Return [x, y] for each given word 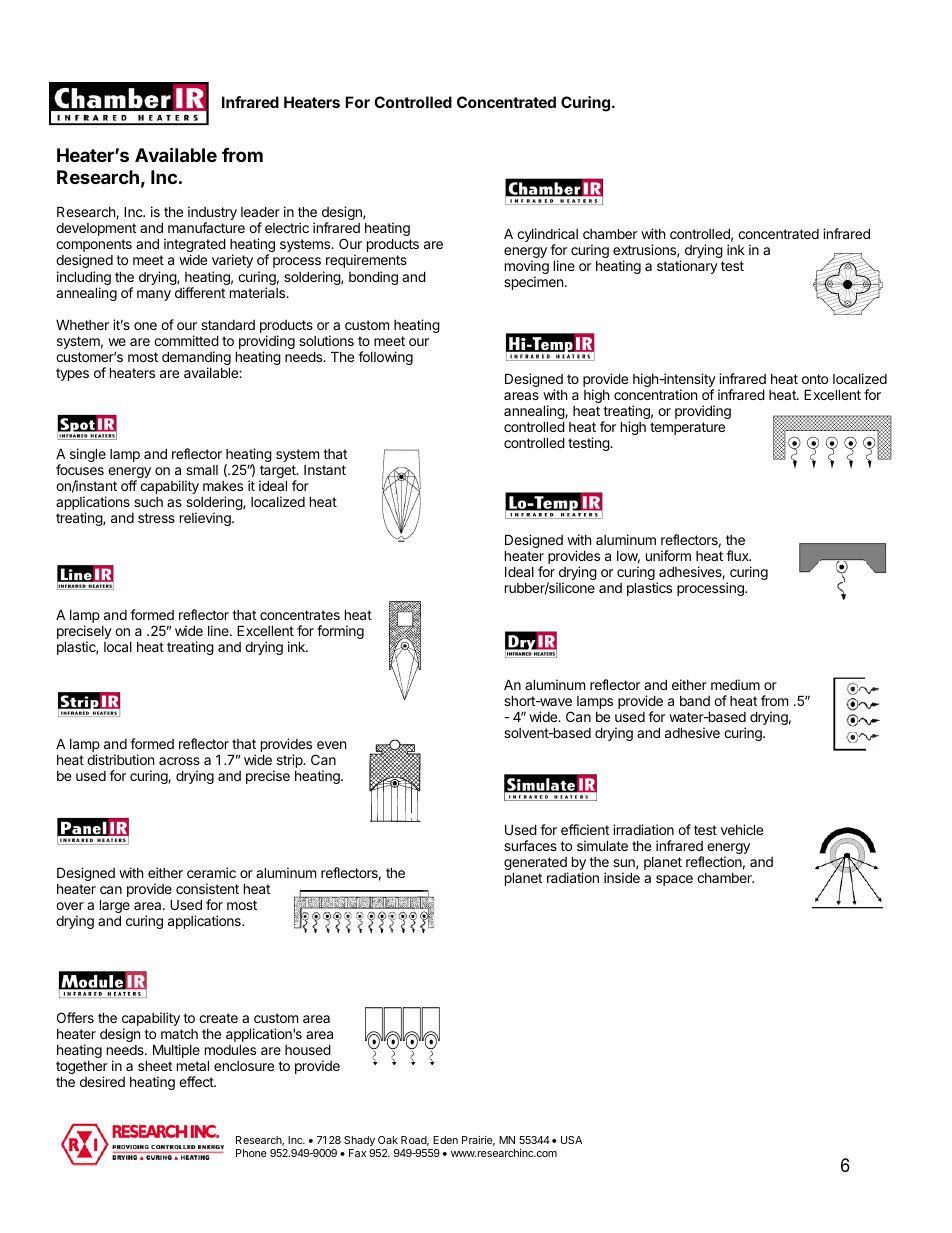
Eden [445, 1140]
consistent [207, 888]
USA [571, 1140]
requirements [366, 261]
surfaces [530, 845]
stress [156, 518]
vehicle [742, 829]
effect [197, 1081]
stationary [687, 267]
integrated [195, 246]
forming [340, 632]
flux [738, 555]
